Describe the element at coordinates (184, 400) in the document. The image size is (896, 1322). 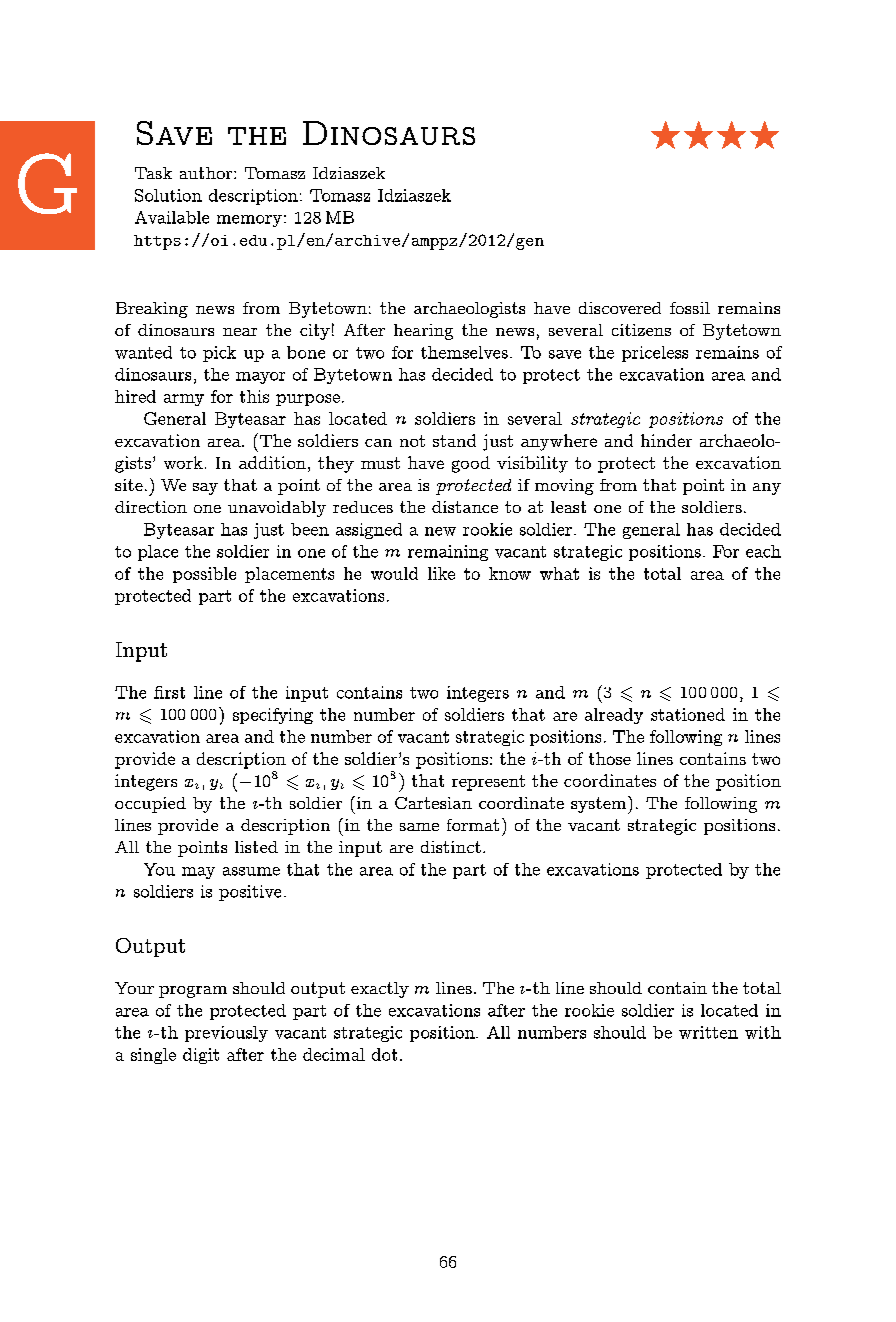
I see `army` at that location.
